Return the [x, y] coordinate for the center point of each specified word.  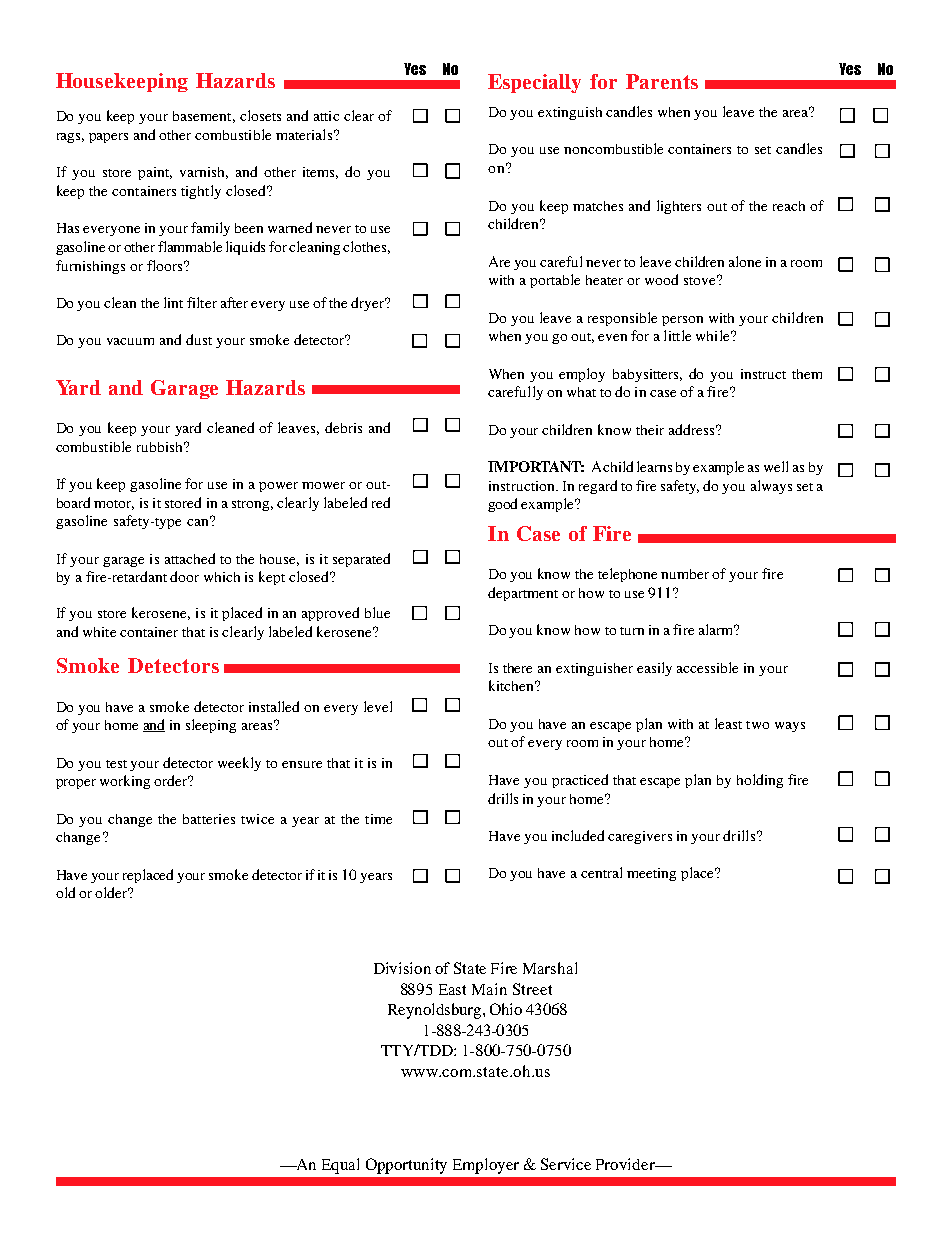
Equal [340, 1166]
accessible [707, 667]
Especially [534, 83]
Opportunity [406, 1166]
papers [108, 138]
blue [377, 612]
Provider [626, 1164]
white [99, 632]
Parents [662, 81]
